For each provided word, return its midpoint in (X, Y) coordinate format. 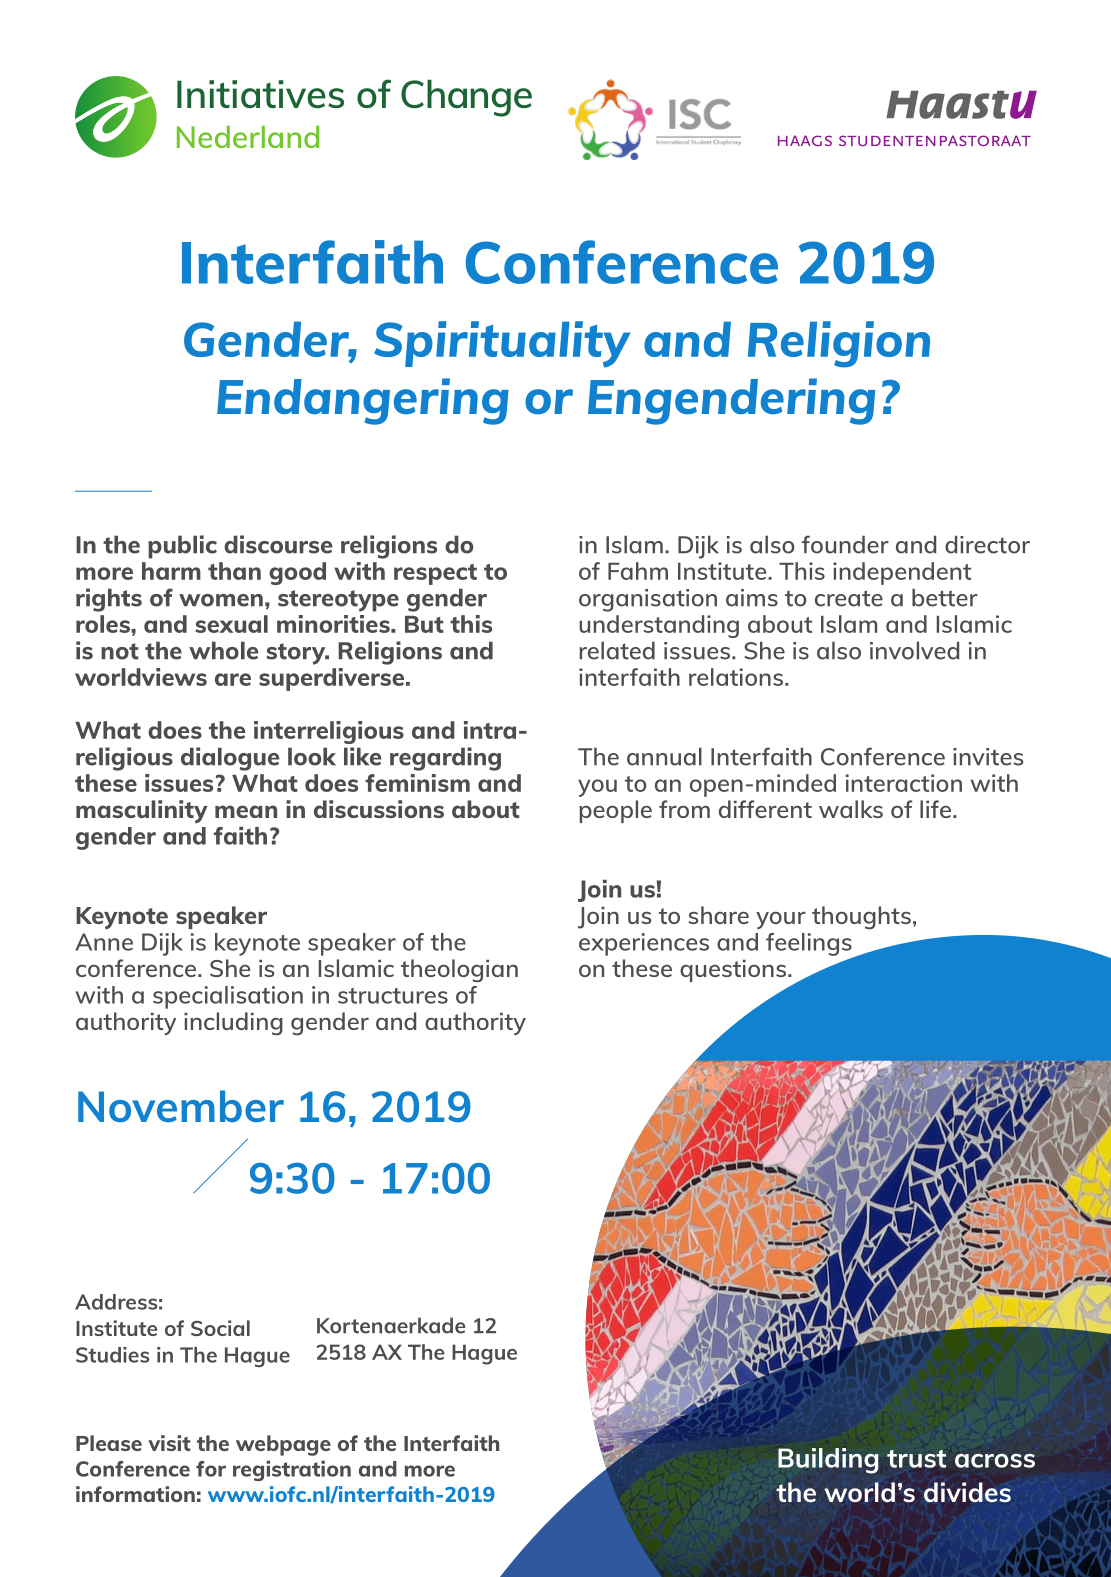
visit (169, 1443)
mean (246, 811)
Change (466, 98)
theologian (459, 971)
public (182, 547)
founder (845, 544)
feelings (810, 945)
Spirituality (502, 344)
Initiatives (260, 94)
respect (435, 574)
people (615, 811)
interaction (904, 783)
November (181, 1106)
